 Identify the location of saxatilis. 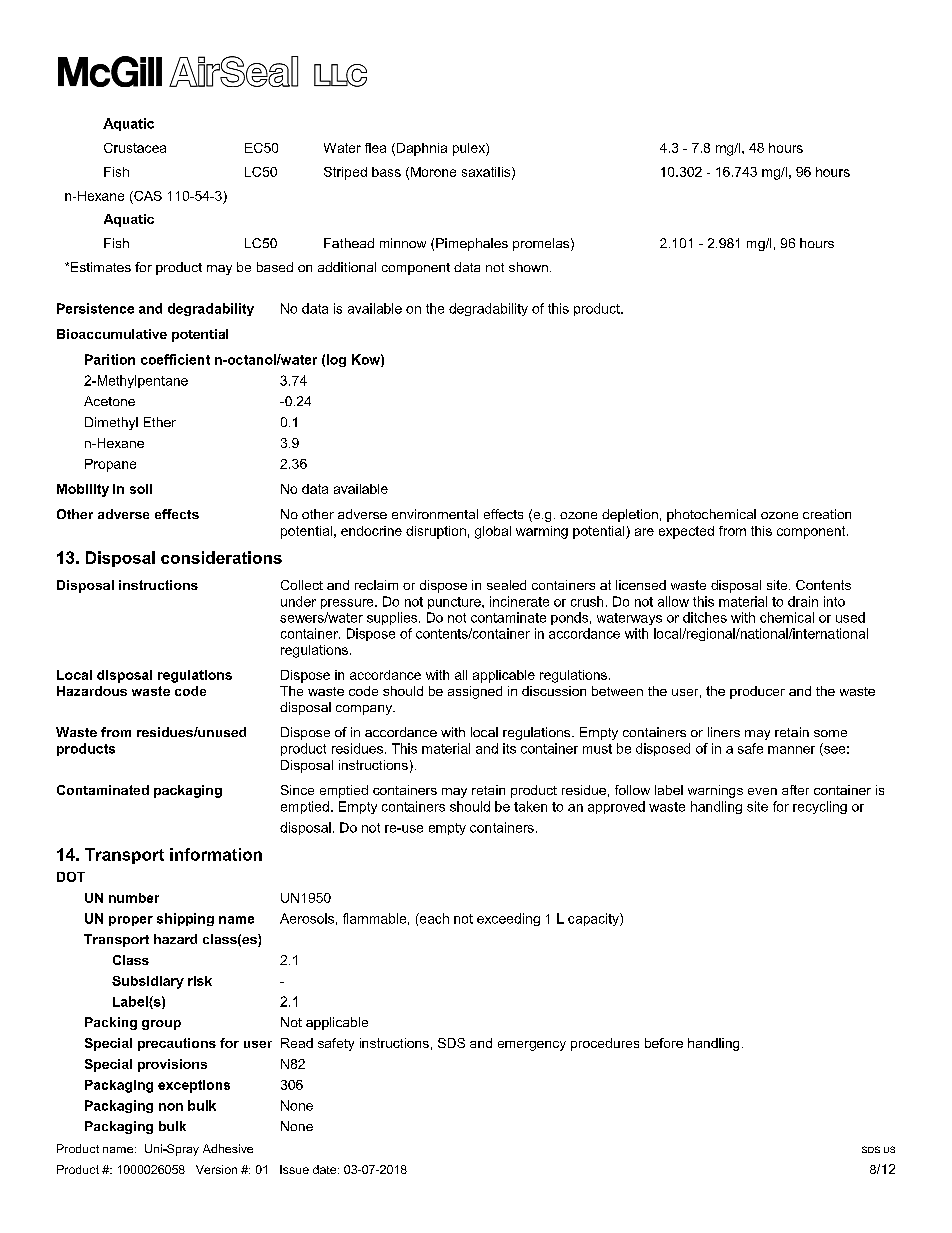
(487, 173).
